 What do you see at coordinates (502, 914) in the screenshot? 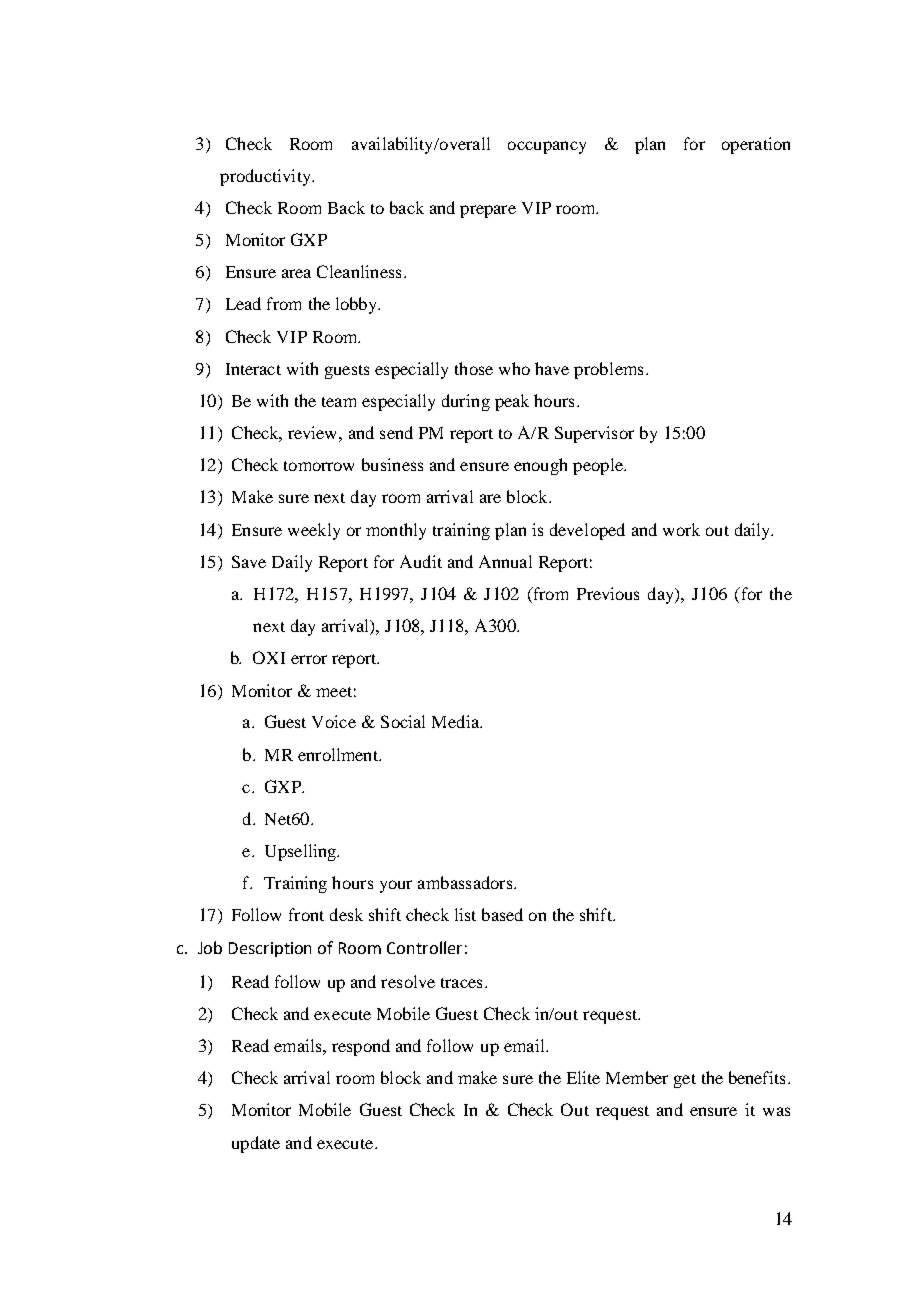
I see `based` at bounding box center [502, 914].
